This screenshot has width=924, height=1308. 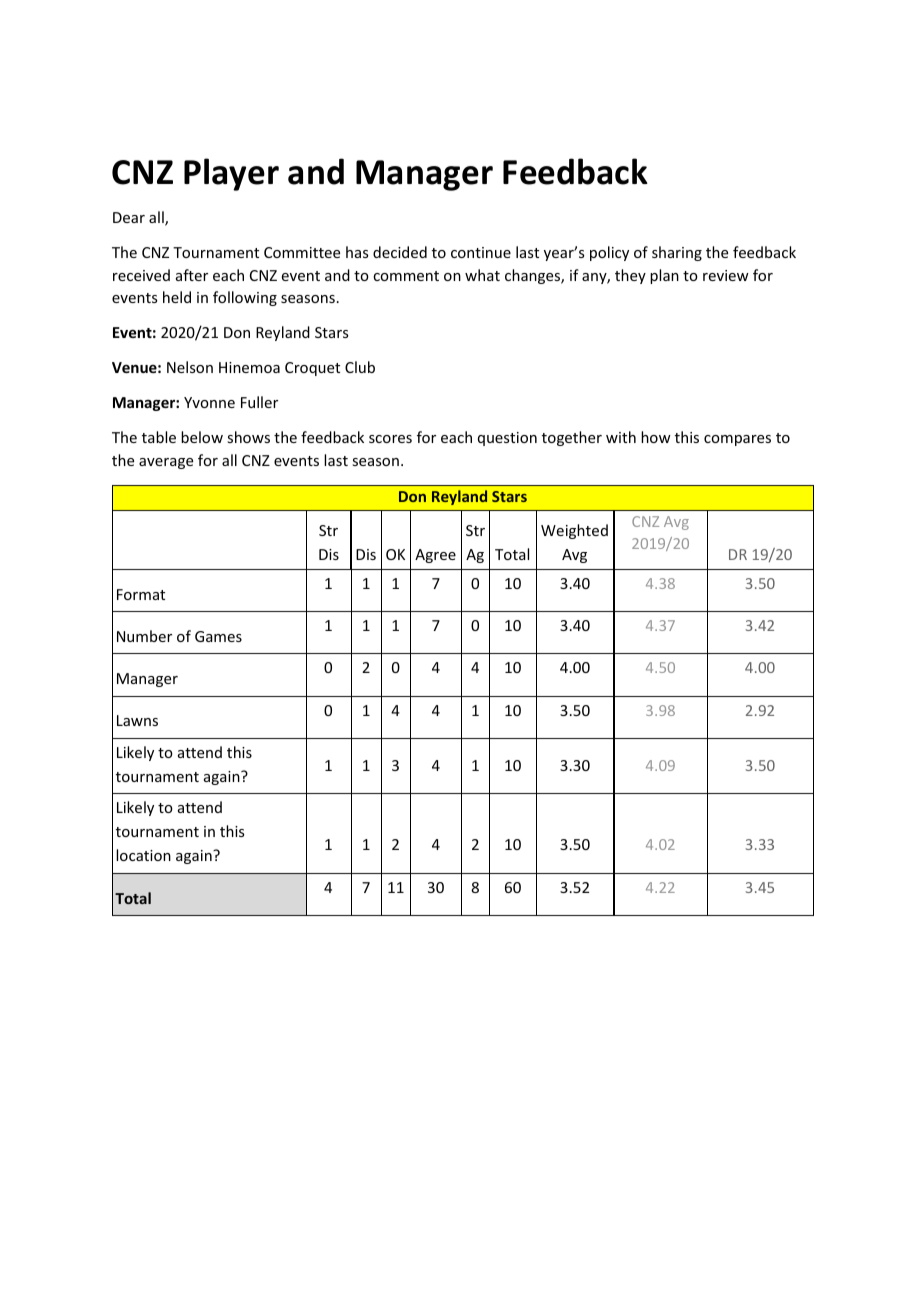 What do you see at coordinates (406, 276) in the screenshot?
I see `comment` at bounding box center [406, 276].
